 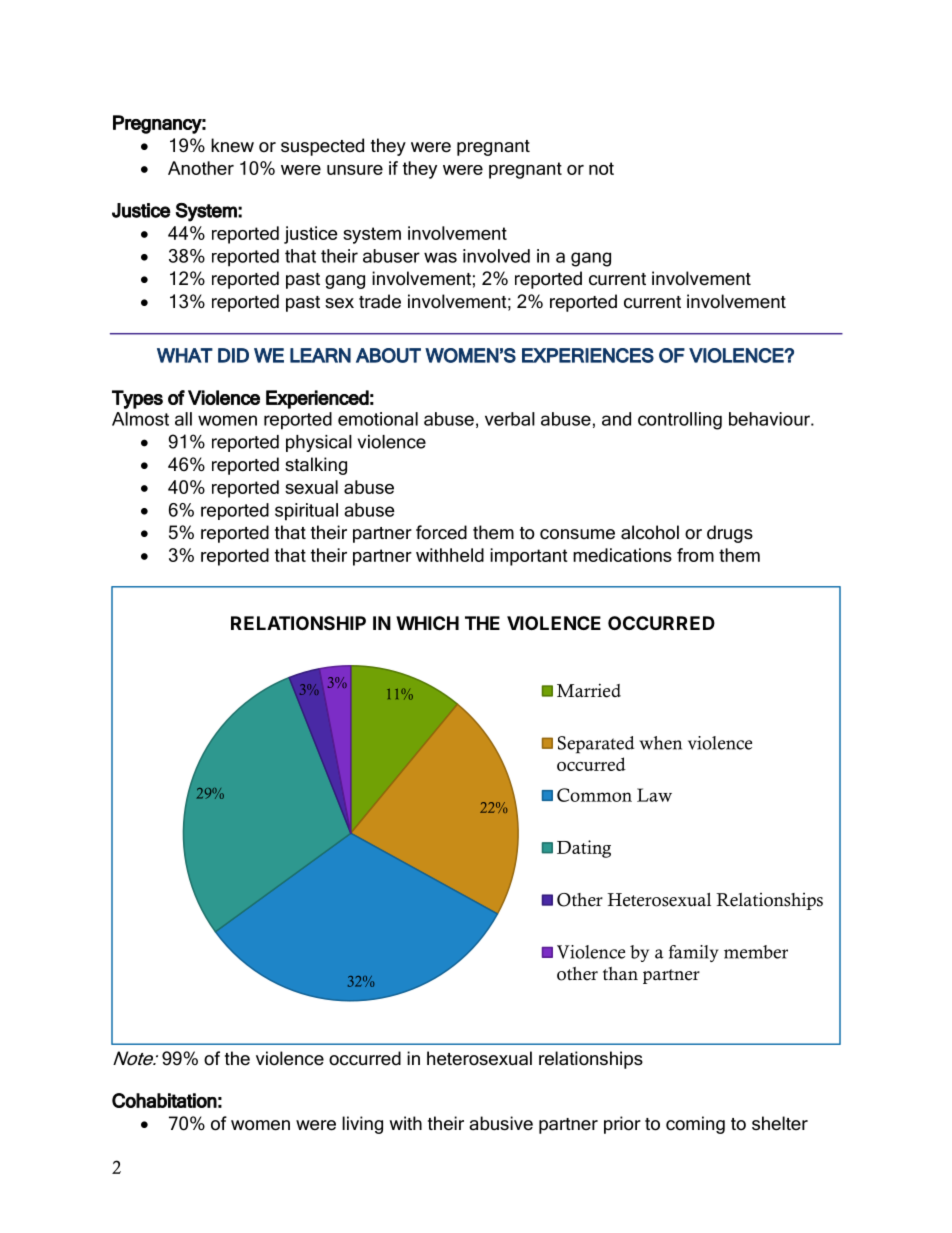 What do you see at coordinates (501, 1123) in the page?
I see `abusive` at bounding box center [501, 1123].
